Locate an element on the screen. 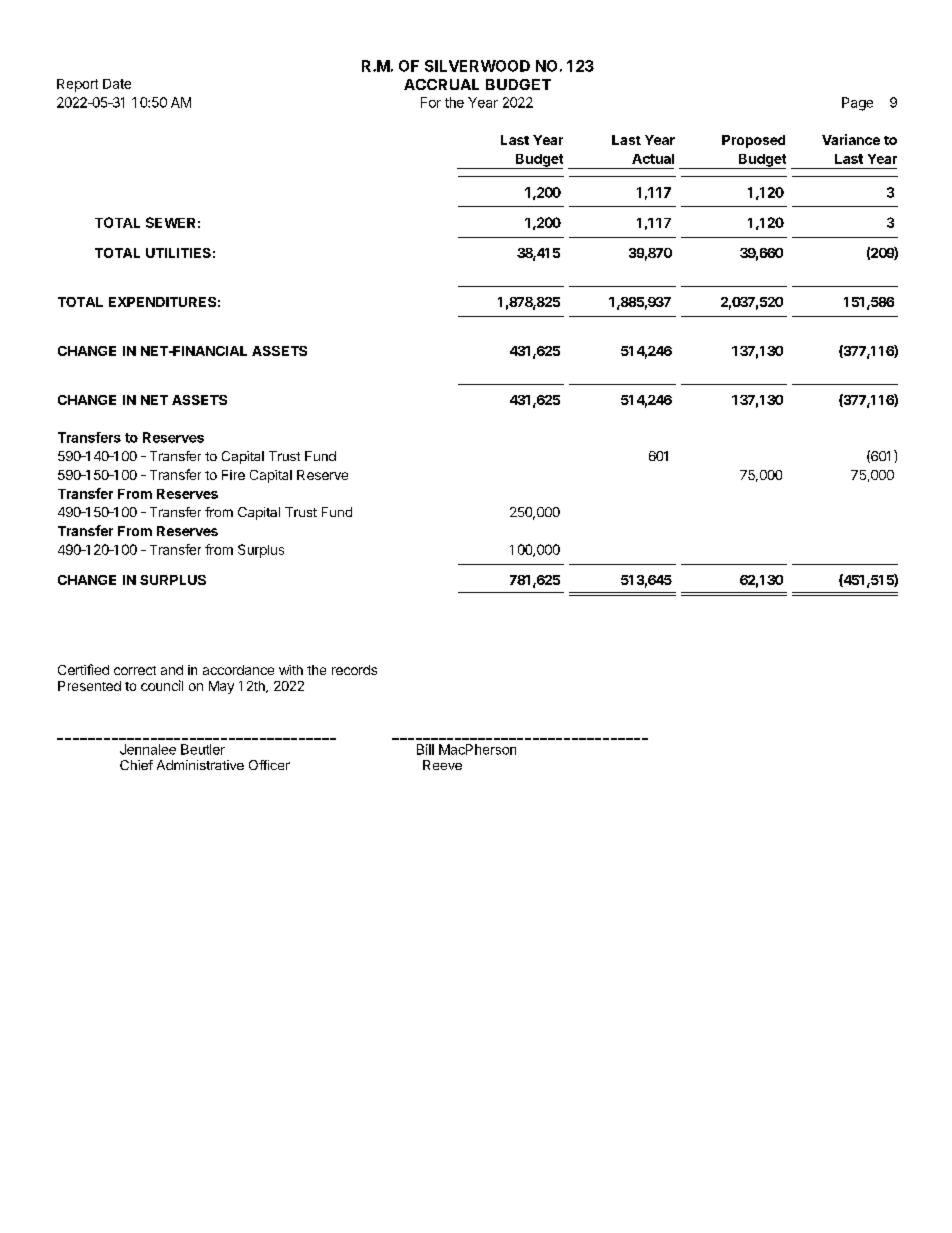 This screenshot has width=952, height=1233. Actual is located at coordinates (653, 159).
